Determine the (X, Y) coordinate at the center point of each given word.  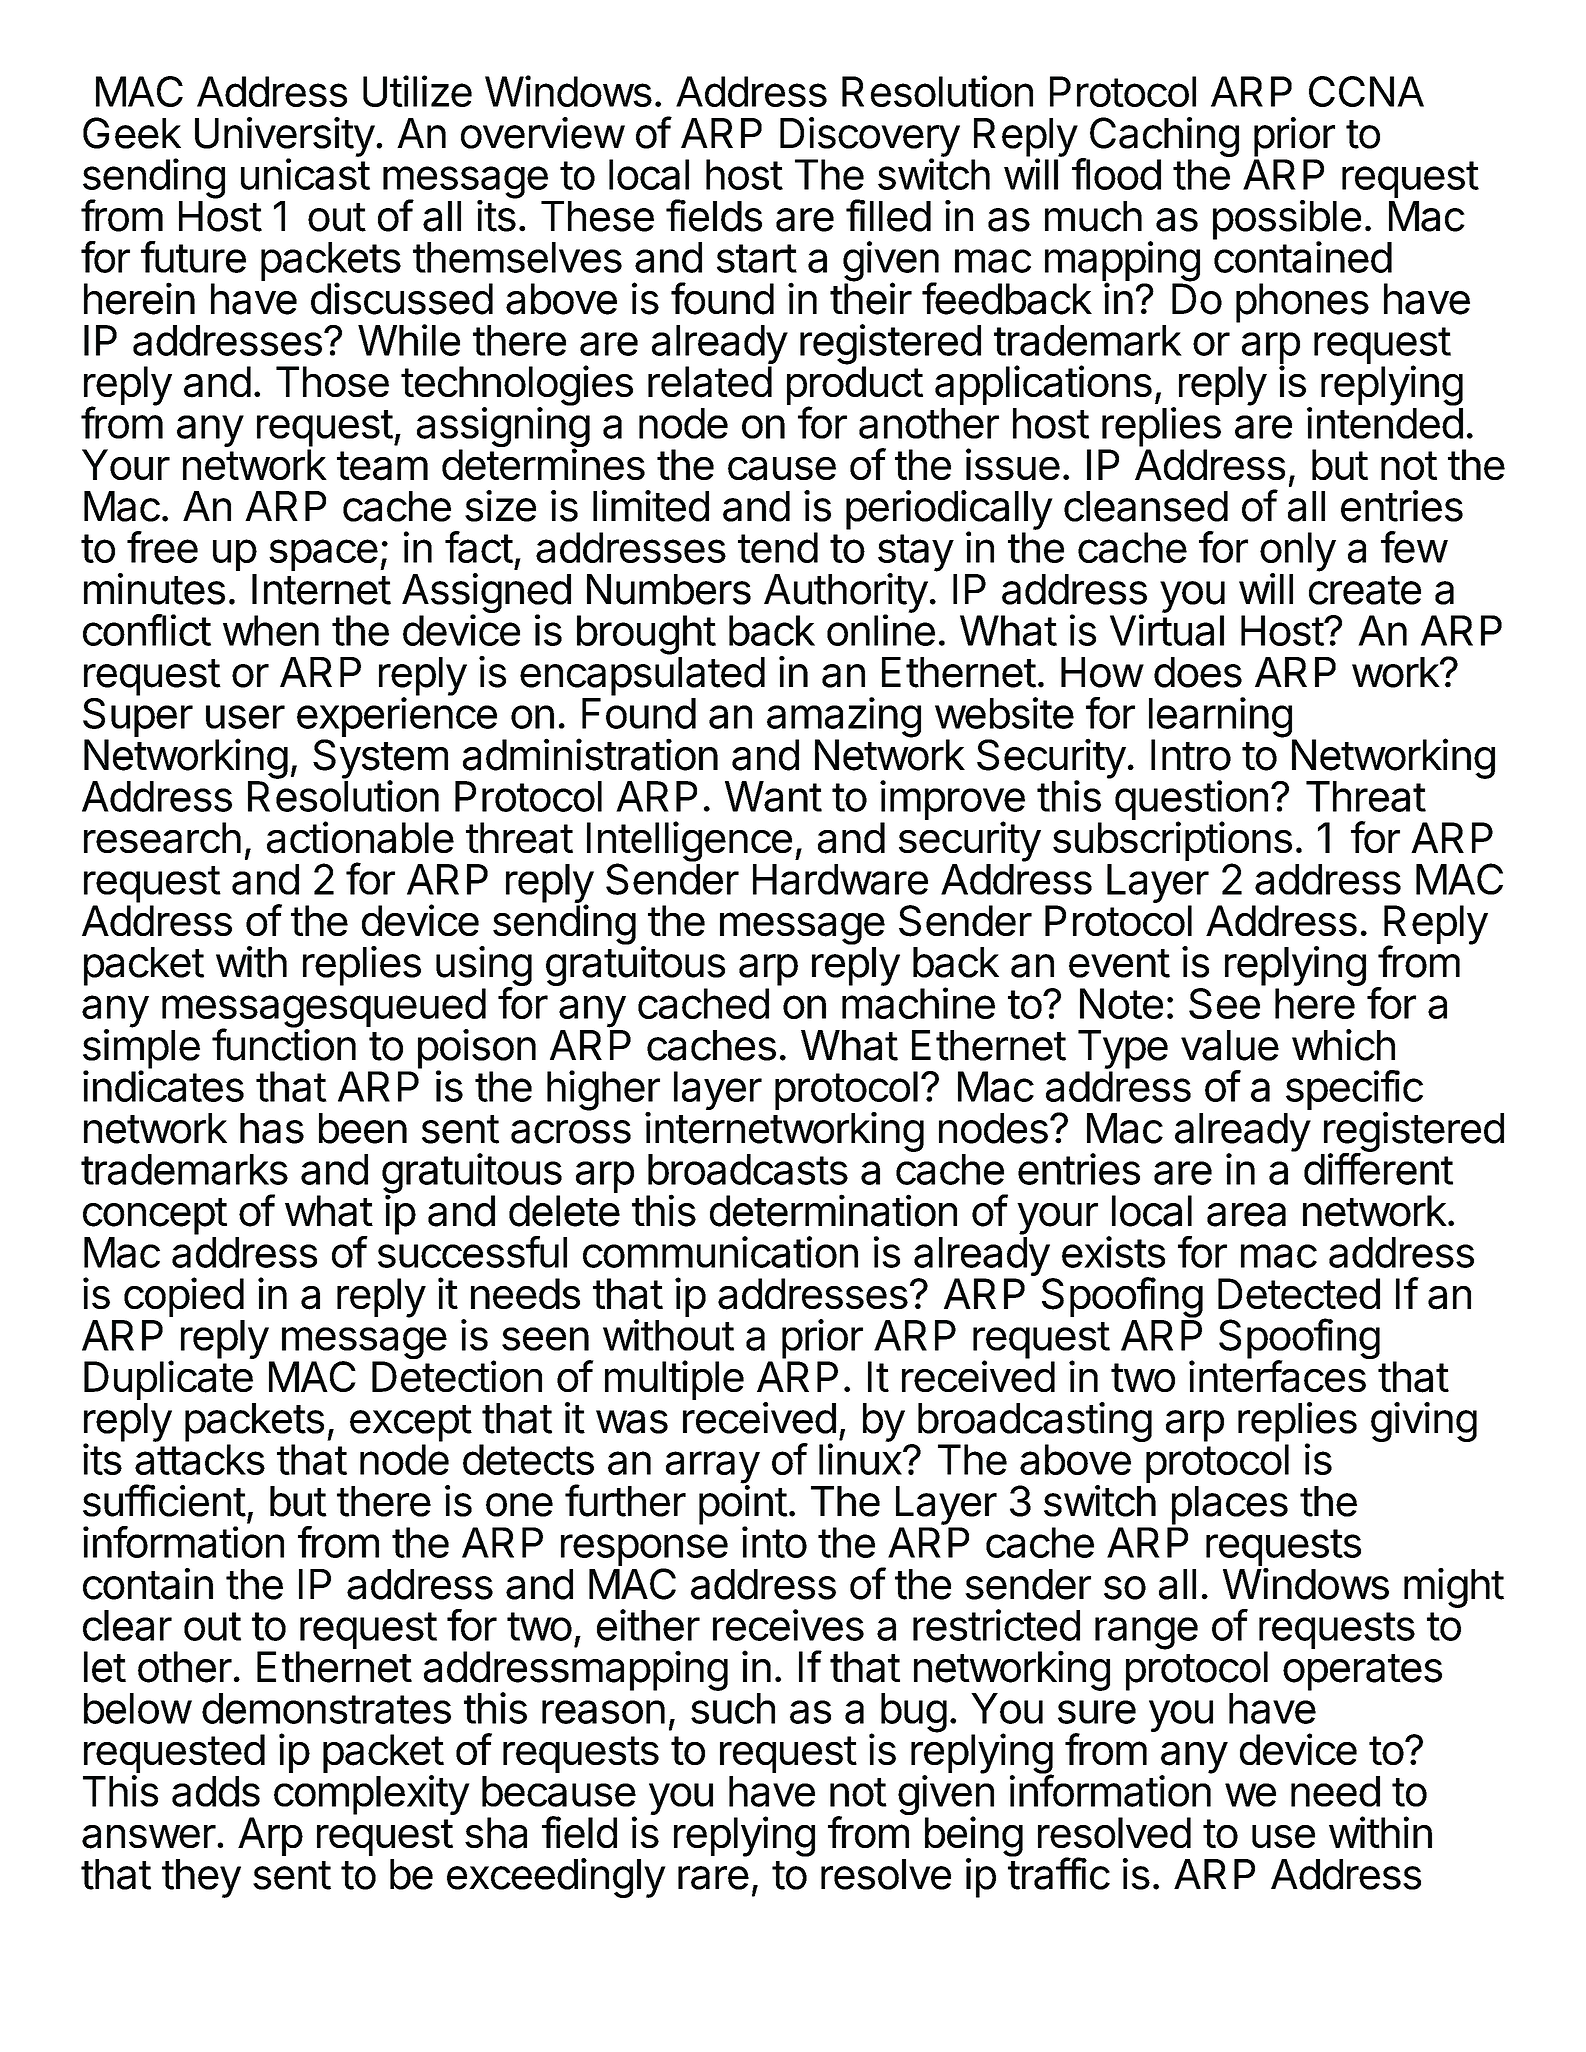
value (1230, 1045)
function (284, 1044)
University (285, 138)
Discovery (870, 138)
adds (216, 1791)
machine (918, 1003)
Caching (1163, 138)
